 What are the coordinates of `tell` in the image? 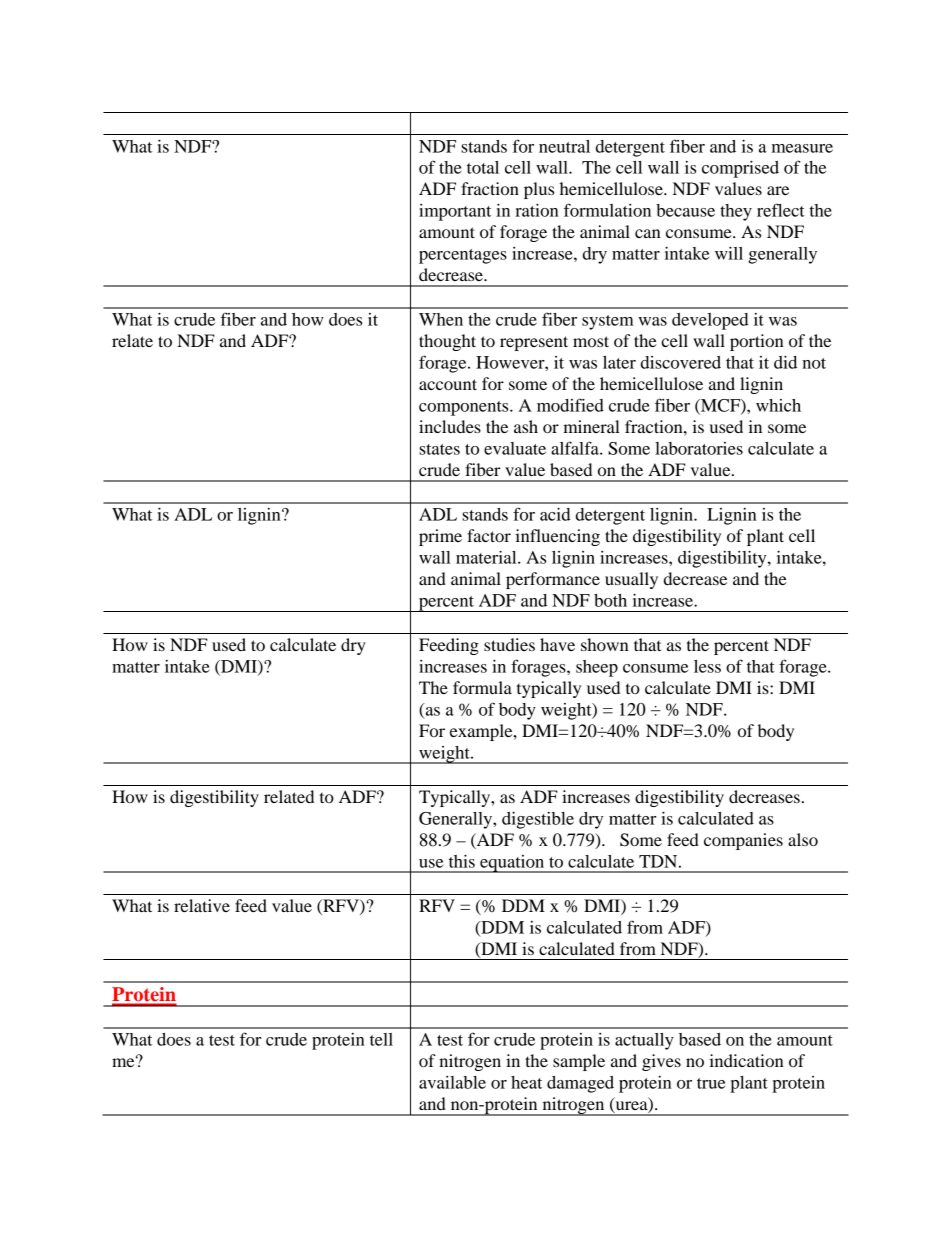 It's located at (381, 1039).
